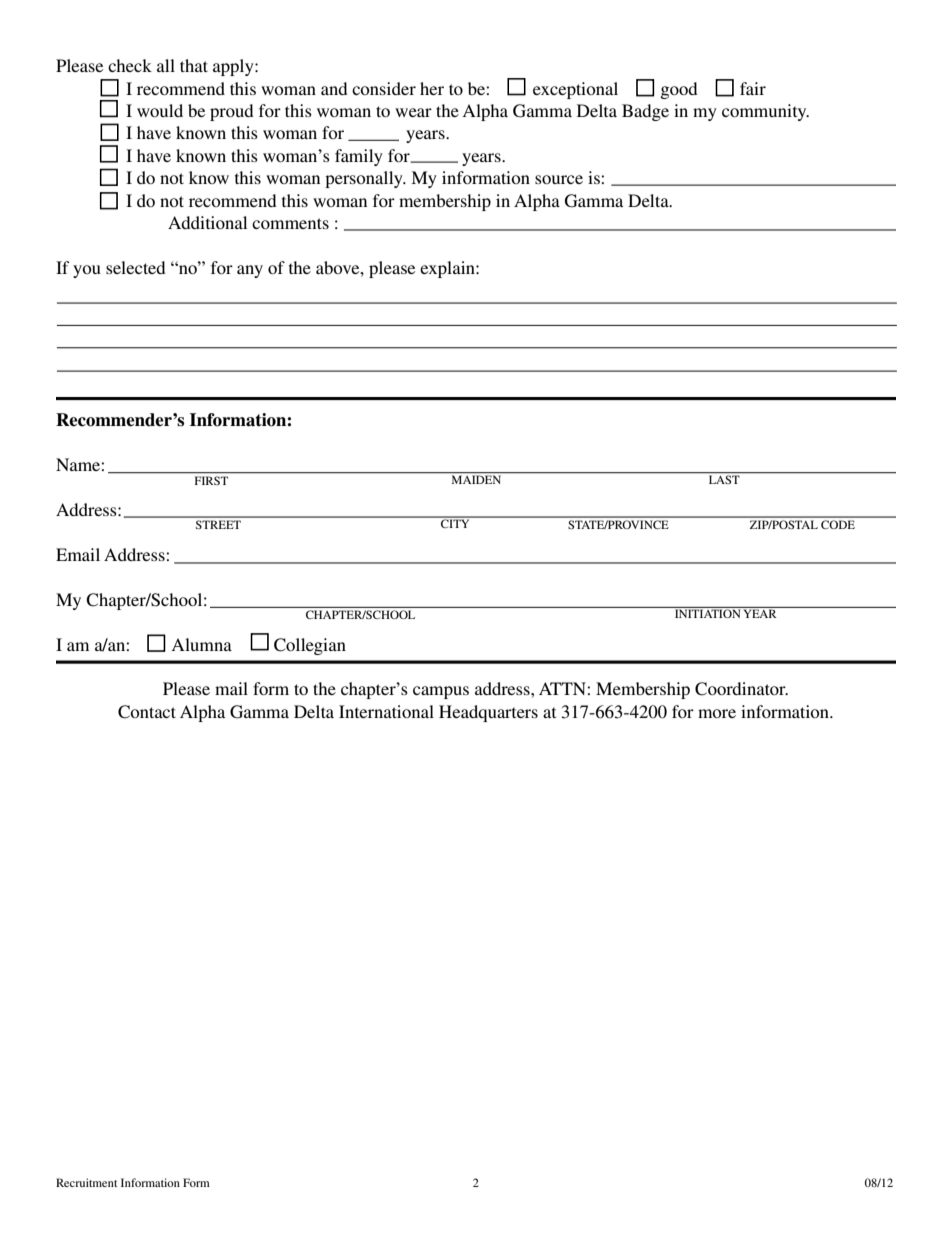 Image resolution: width=952 pixels, height=1233 pixels. Describe the element at coordinates (441, 692) in the screenshot. I see `campus` at that location.
